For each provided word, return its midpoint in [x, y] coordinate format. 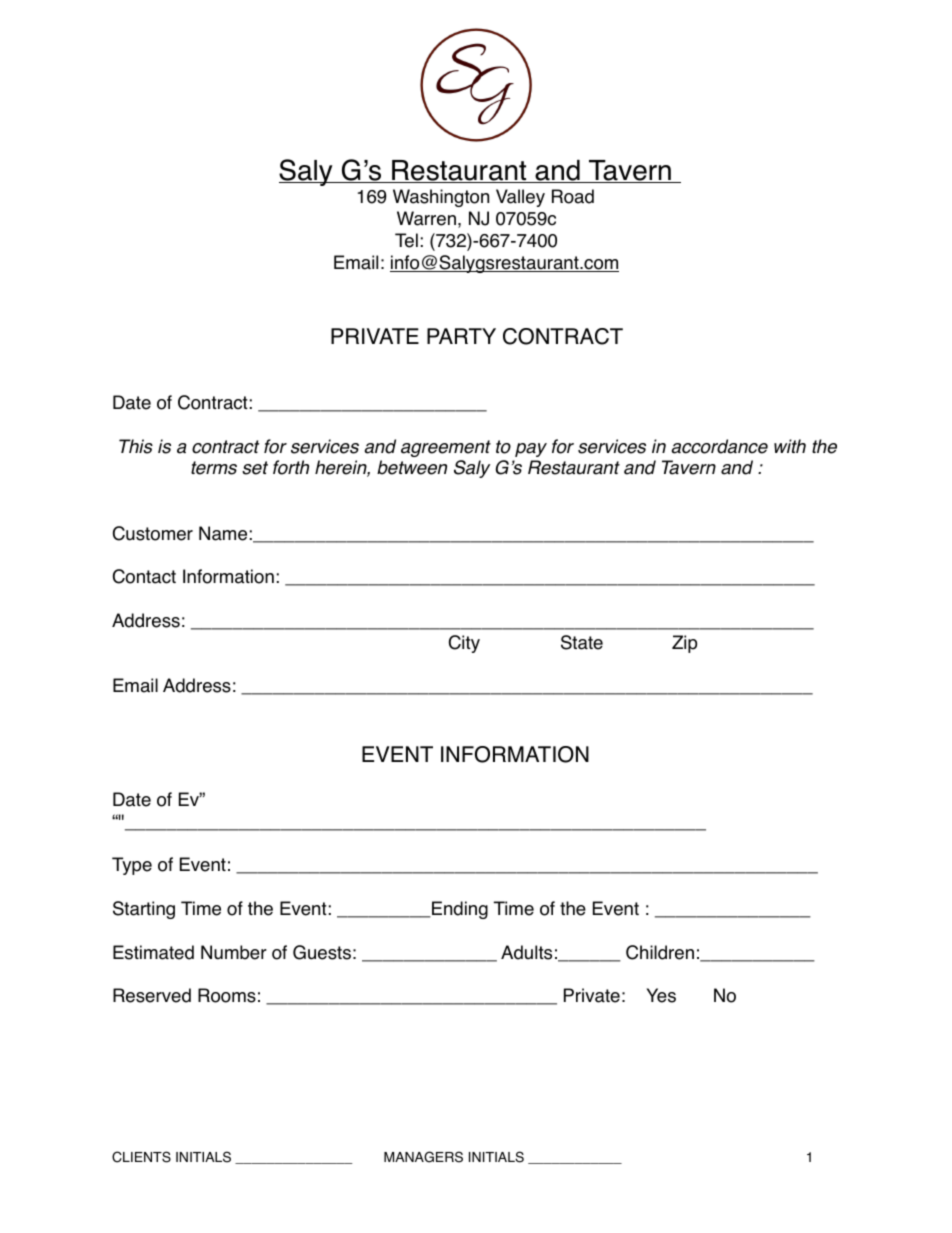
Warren [426, 218]
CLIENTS [141, 1157]
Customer [153, 533]
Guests [322, 952]
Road [573, 196]
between [412, 467]
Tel [406, 240]
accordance [720, 446]
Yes [661, 995]
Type [132, 866]
